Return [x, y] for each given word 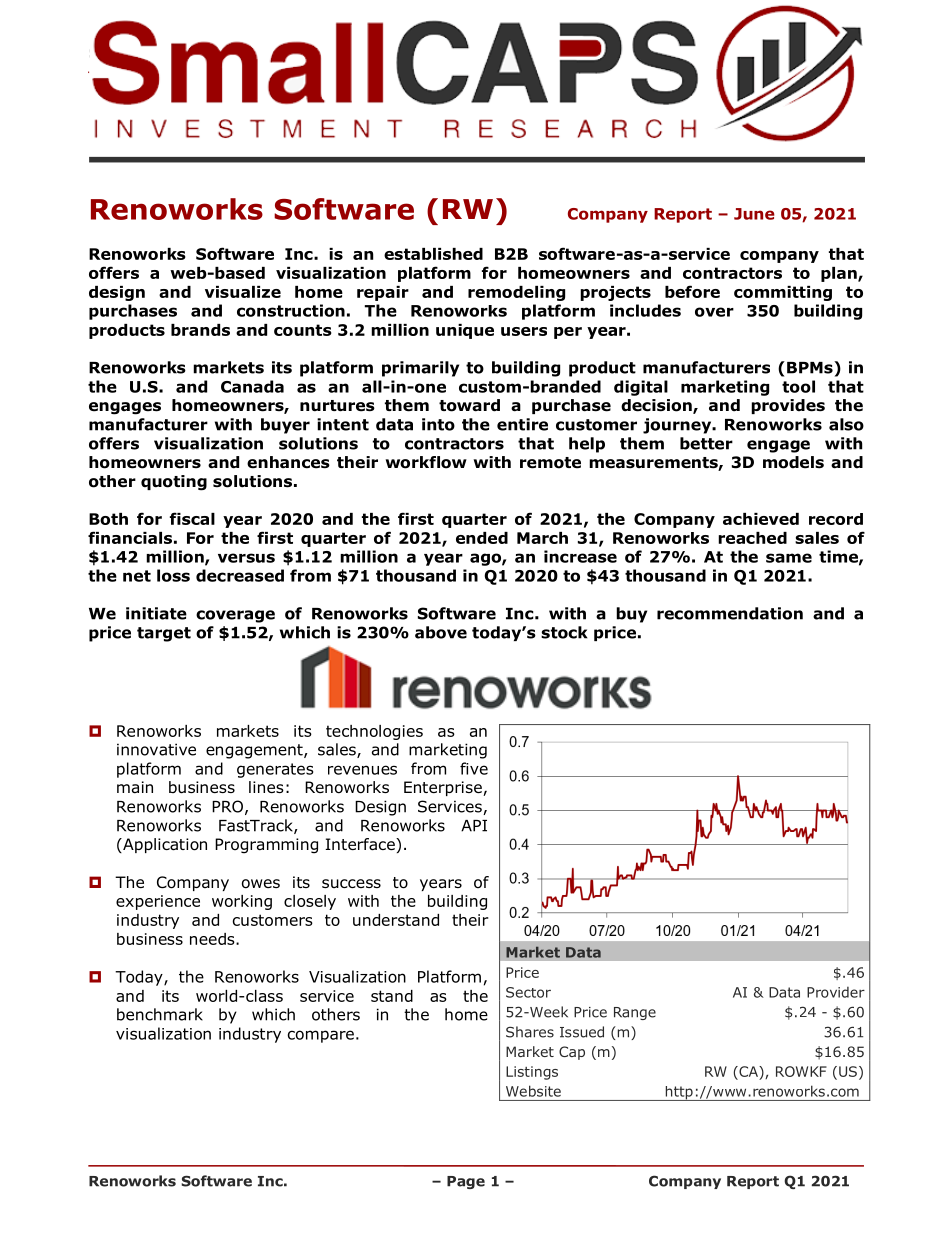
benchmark [160, 1014]
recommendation [730, 613]
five [474, 768]
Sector [528, 992]
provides [788, 406]
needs [213, 939]
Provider [836, 992]
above [441, 632]
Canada [252, 386]
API [474, 826]
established [433, 254]
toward [469, 405]
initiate [156, 613]
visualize [243, 292]
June [754, 214]
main [135, 787]
